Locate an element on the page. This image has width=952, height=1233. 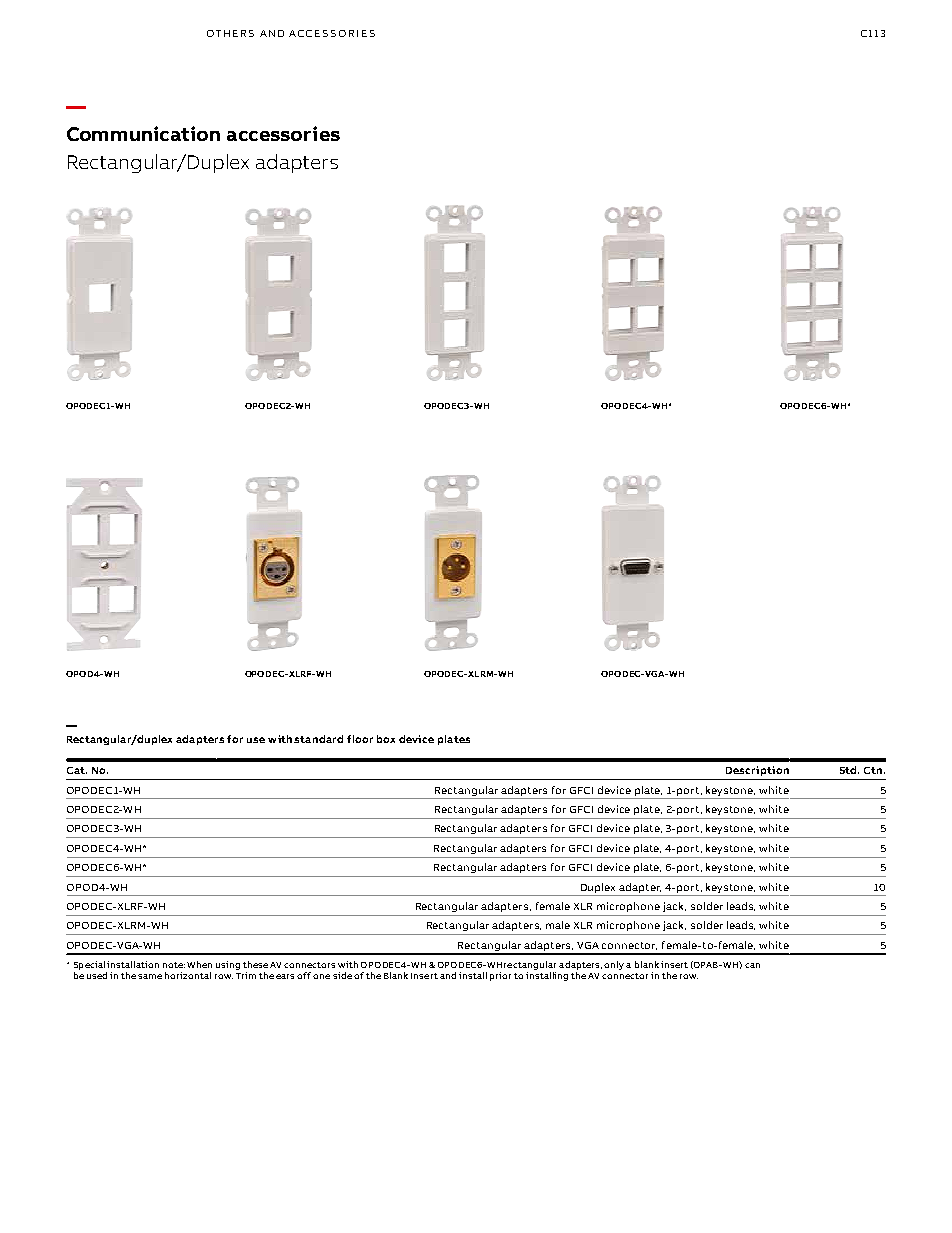
can is located at coordinates (752, 965).
